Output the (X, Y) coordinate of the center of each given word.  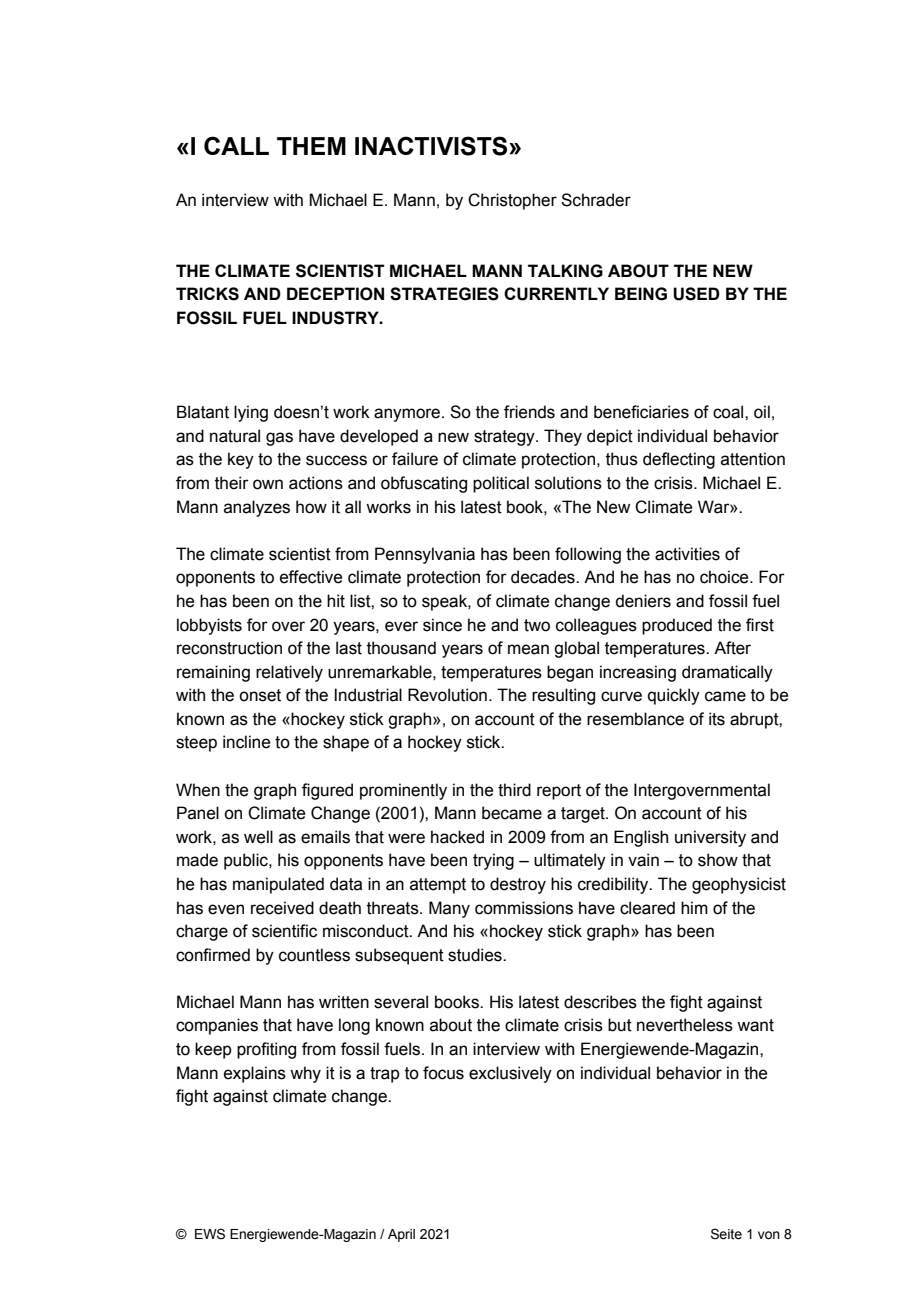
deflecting (679, 460)
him (694, 907)
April (401, 1235)
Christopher (512, 201)
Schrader (596, 200)
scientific (284, 931)
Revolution (447, 695)
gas (279, 439)
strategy (505, 438)
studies (476, 955)
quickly (674, 696)
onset (260, 695)
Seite (726, 1234)
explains (255, 1074)
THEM (311, 146)
